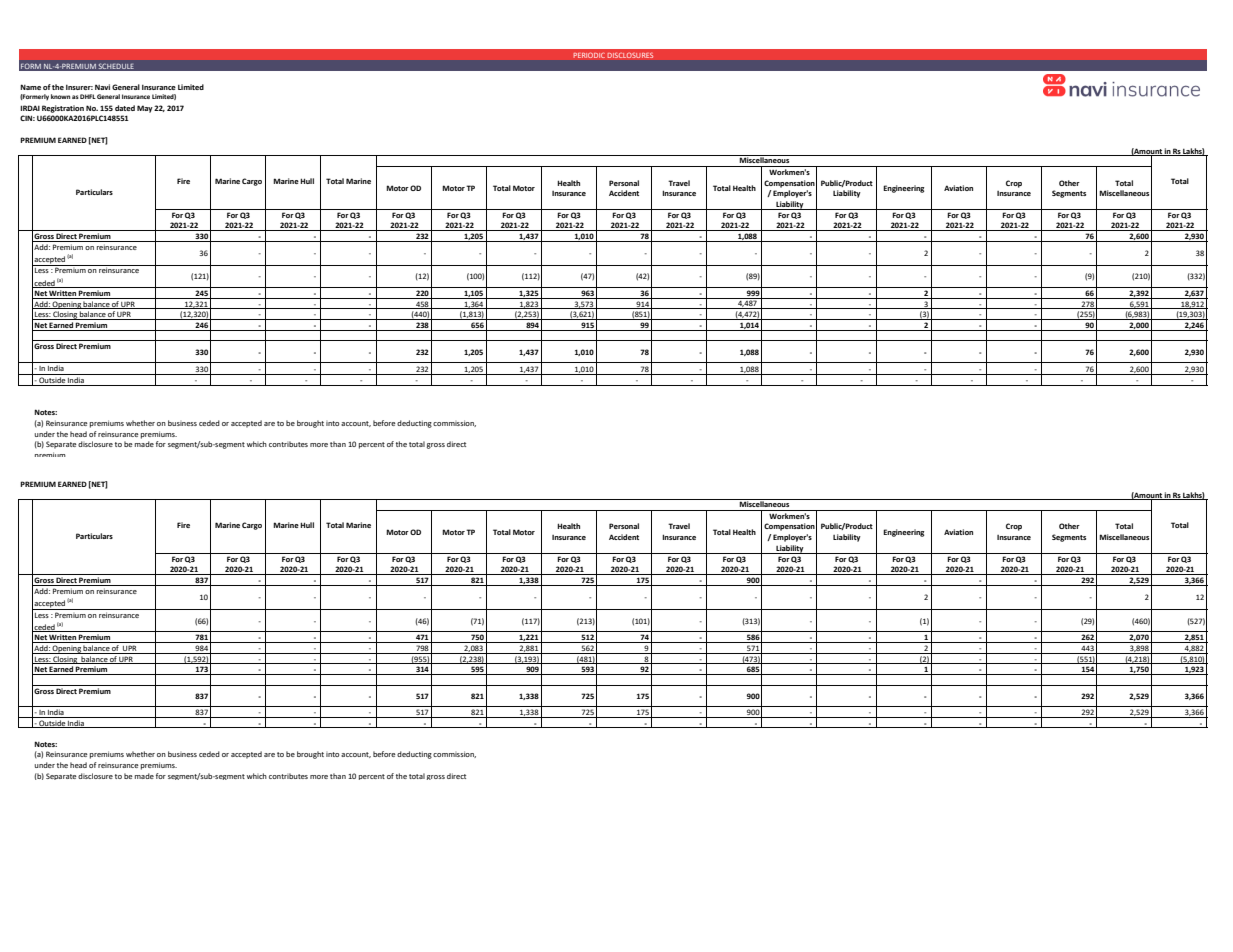 This screenshot has height=952, width=1233. I want to click on Navi, so click(102, 87).
